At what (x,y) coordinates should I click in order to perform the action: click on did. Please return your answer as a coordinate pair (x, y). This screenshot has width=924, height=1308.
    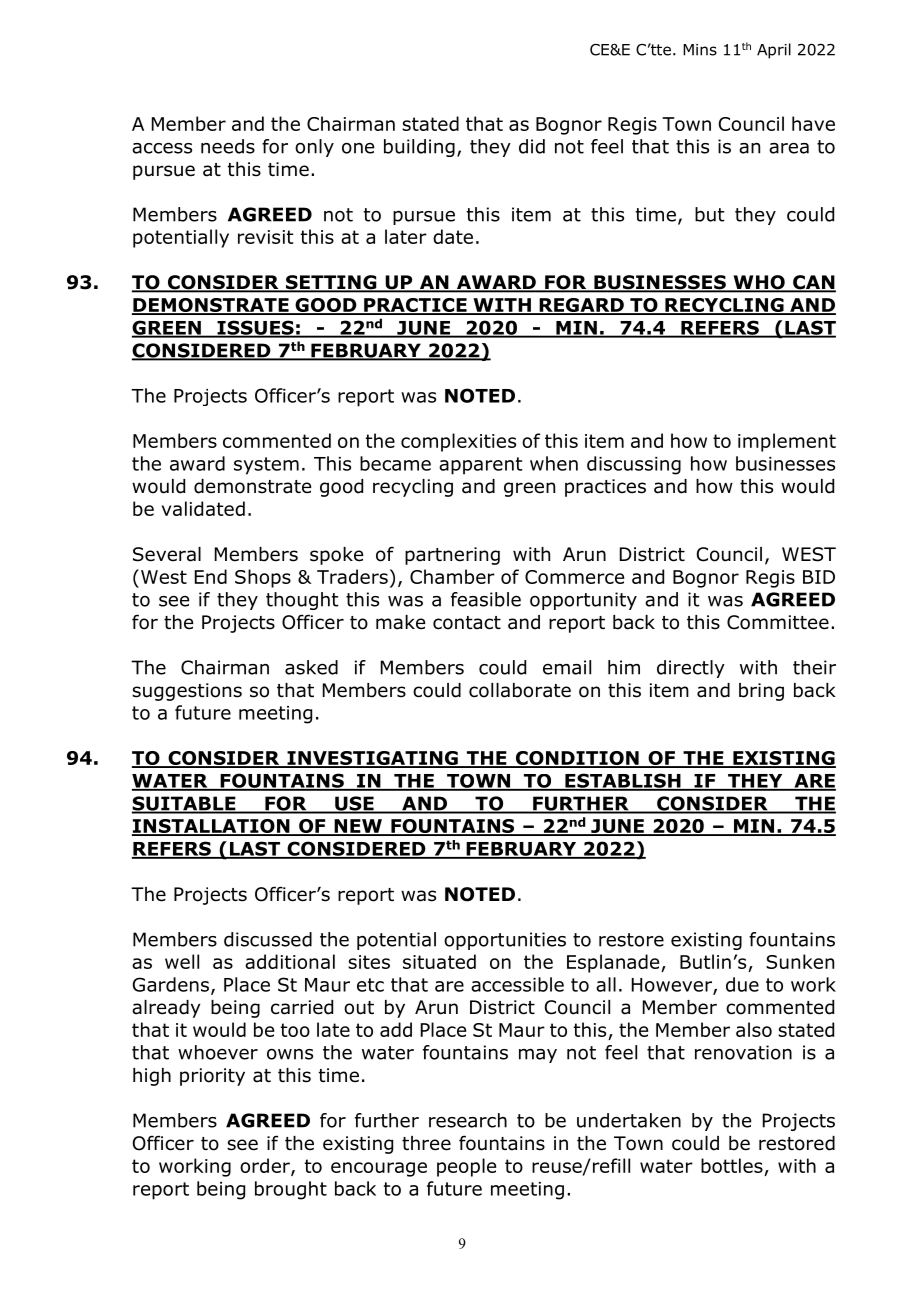
    Looking at the image, I should click on (532, 146).
